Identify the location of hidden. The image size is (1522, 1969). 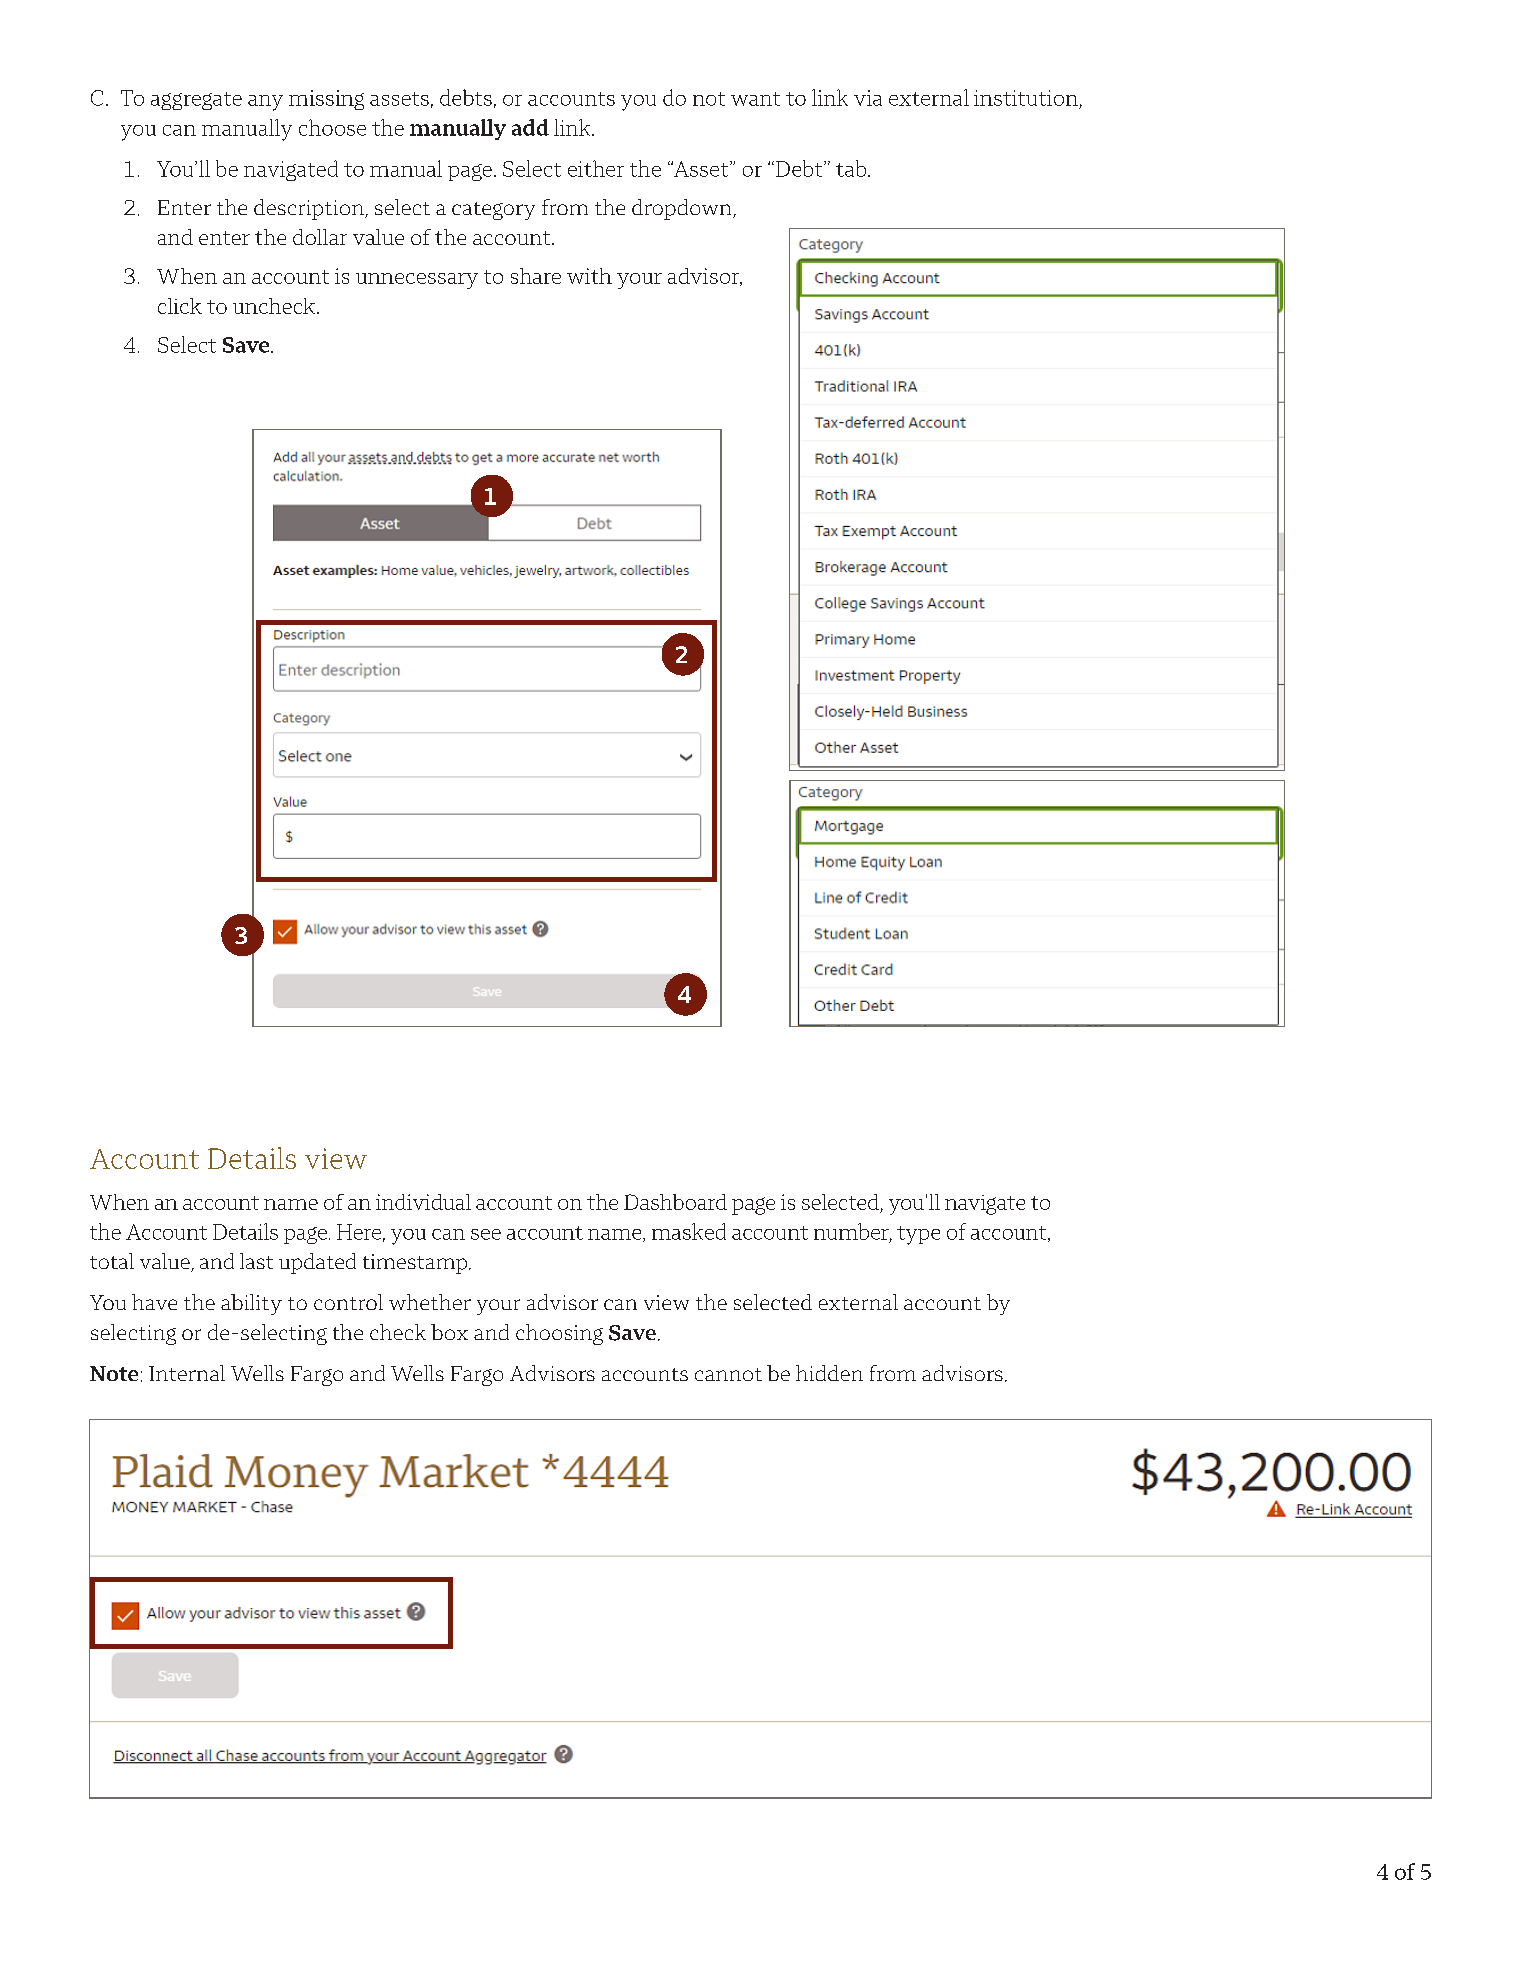
(829, 1373).
